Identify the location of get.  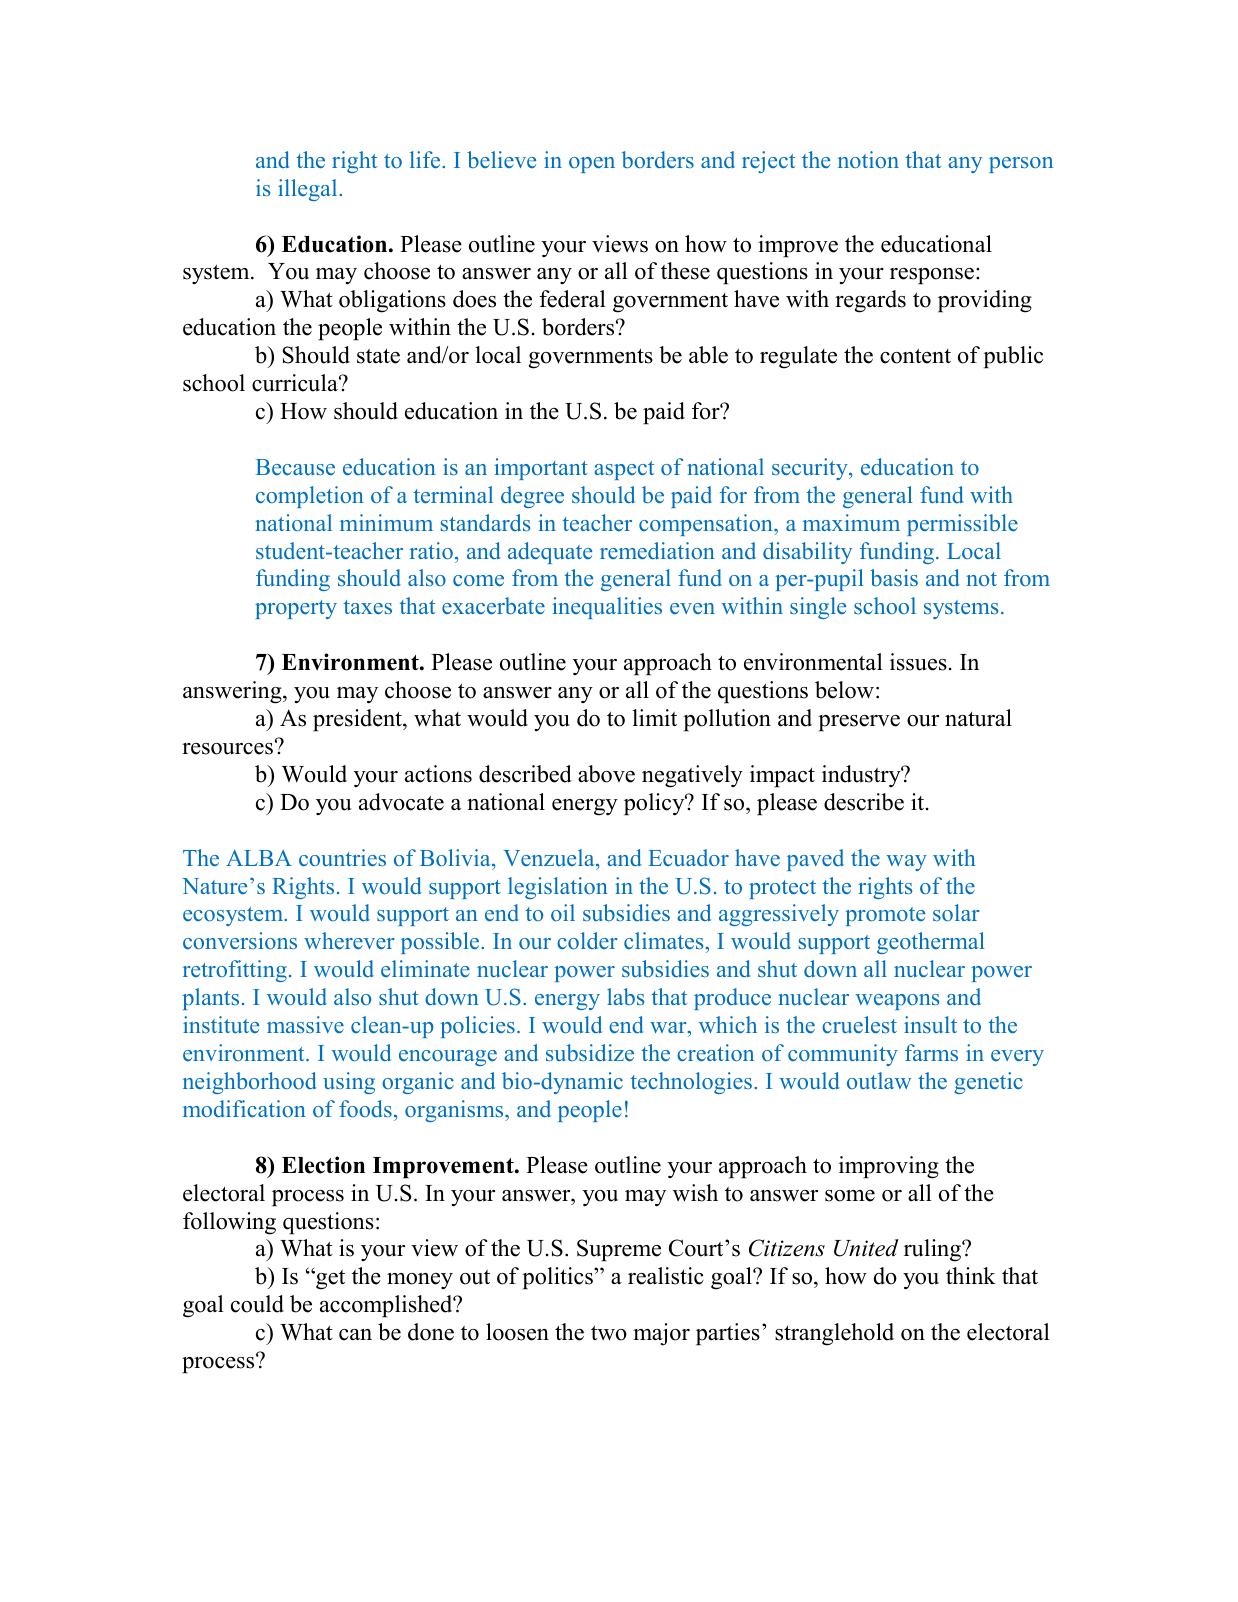
(329, 1280).
